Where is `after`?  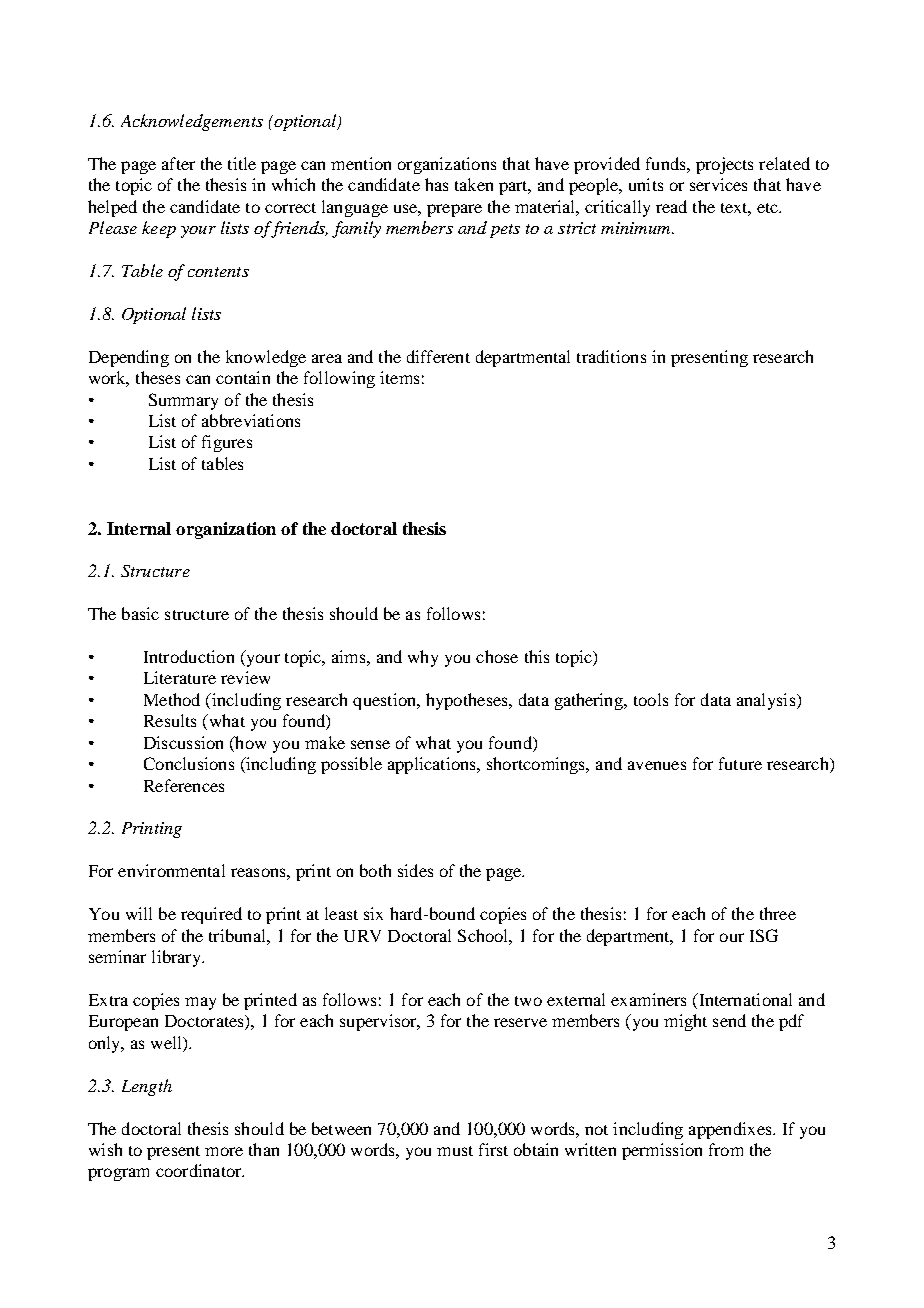 after is located at coordinates (178, 163).
